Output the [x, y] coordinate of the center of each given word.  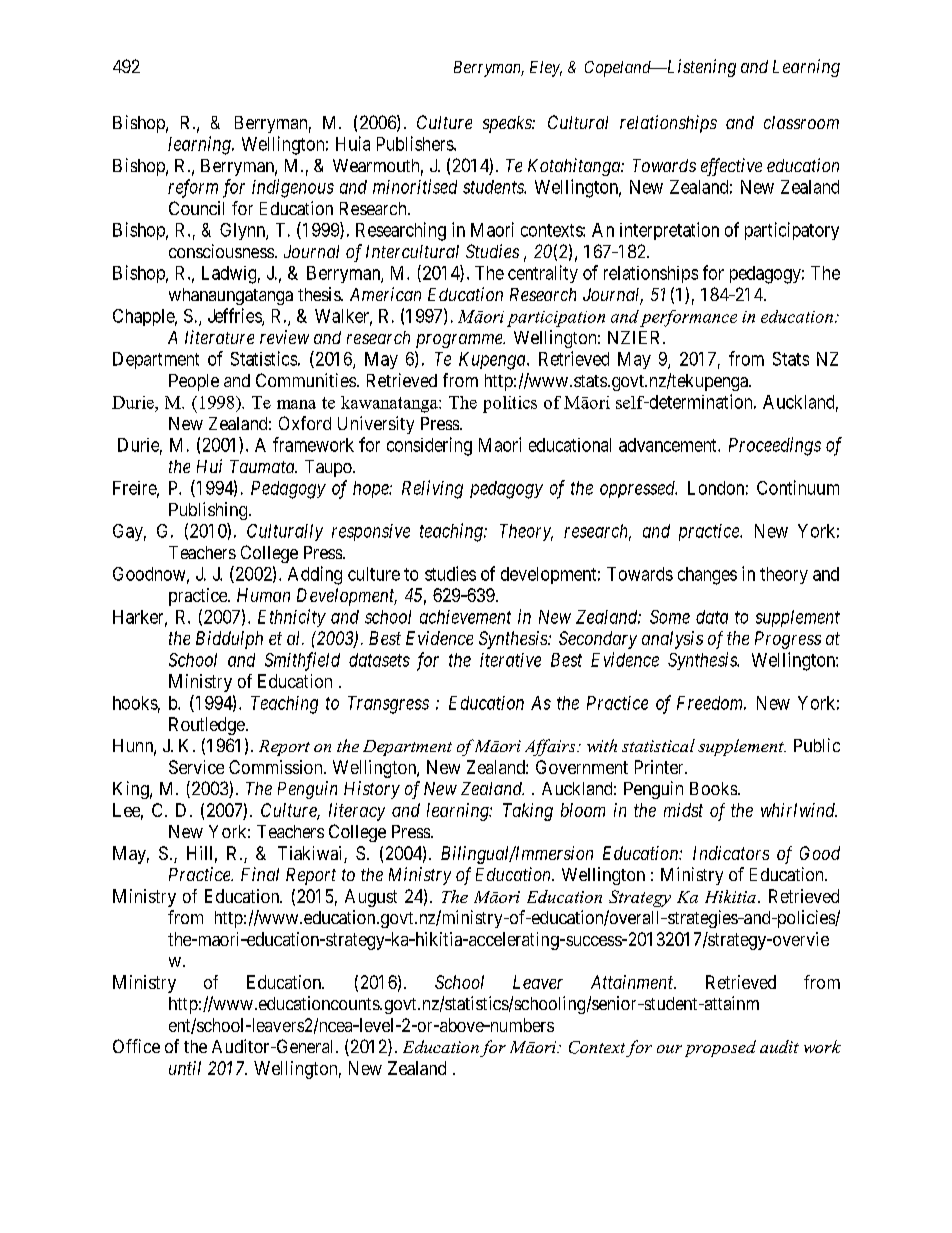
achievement [465, 617]
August [371, 898]
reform [193, 188]
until [185, 1068]
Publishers [416, 143]
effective [731, 167]
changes [707, 576]
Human [263, 595]
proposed [720, 1048]
